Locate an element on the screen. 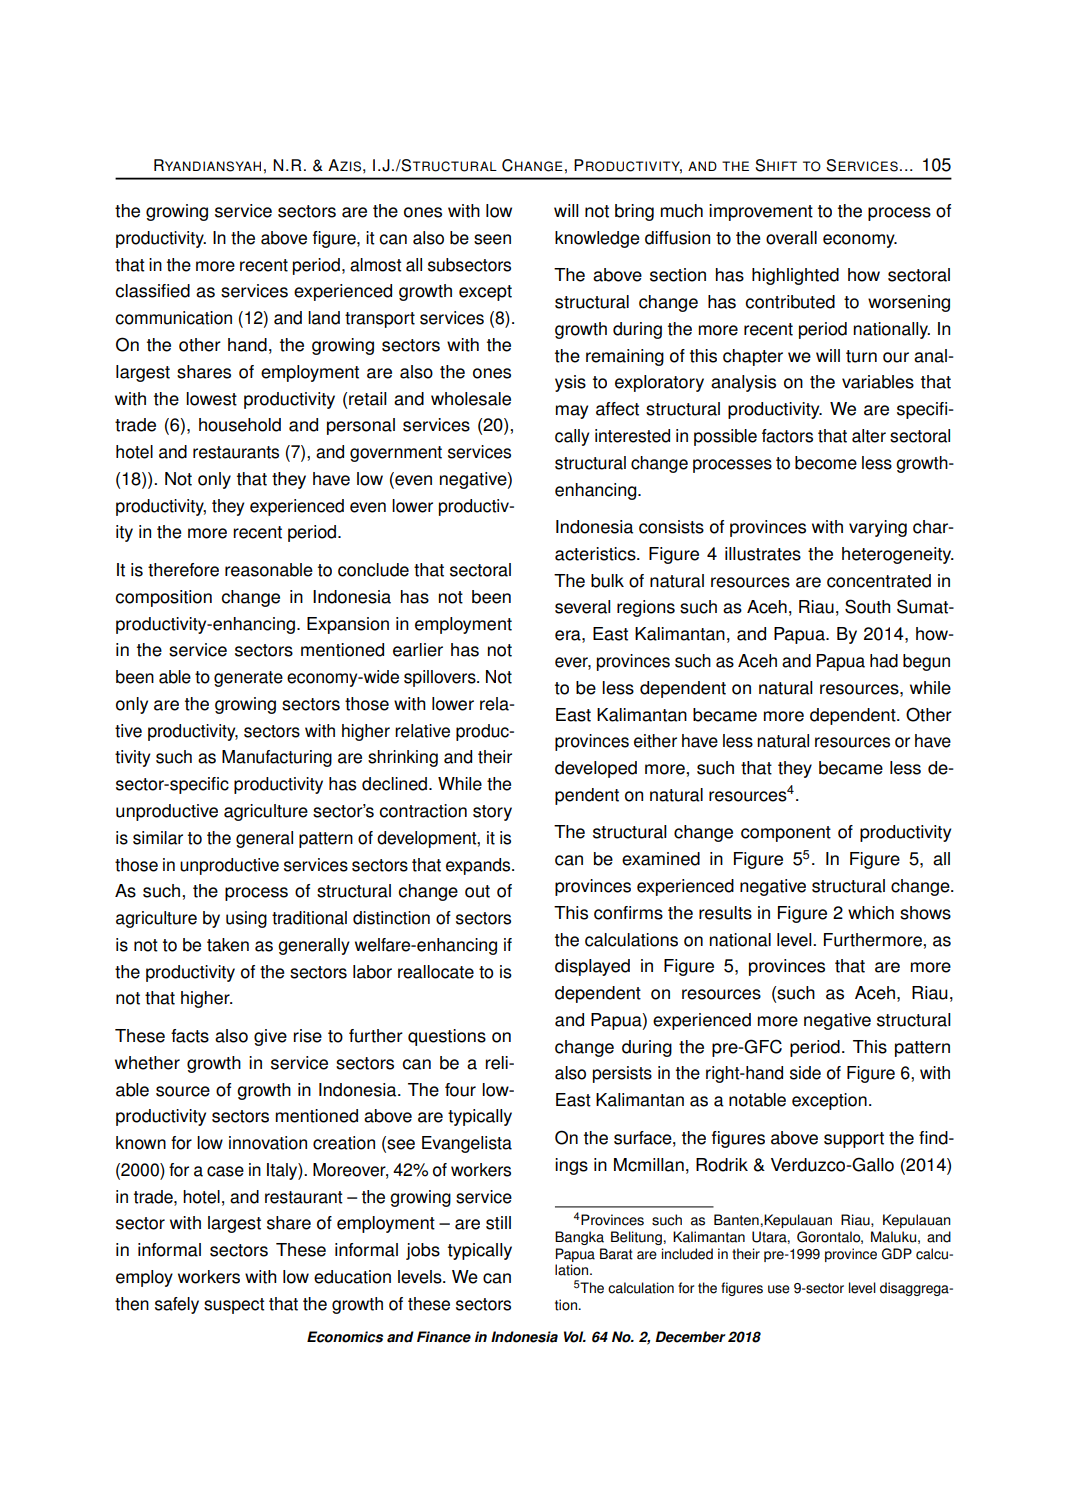  suspect is located at coordinates (234, 1306).
